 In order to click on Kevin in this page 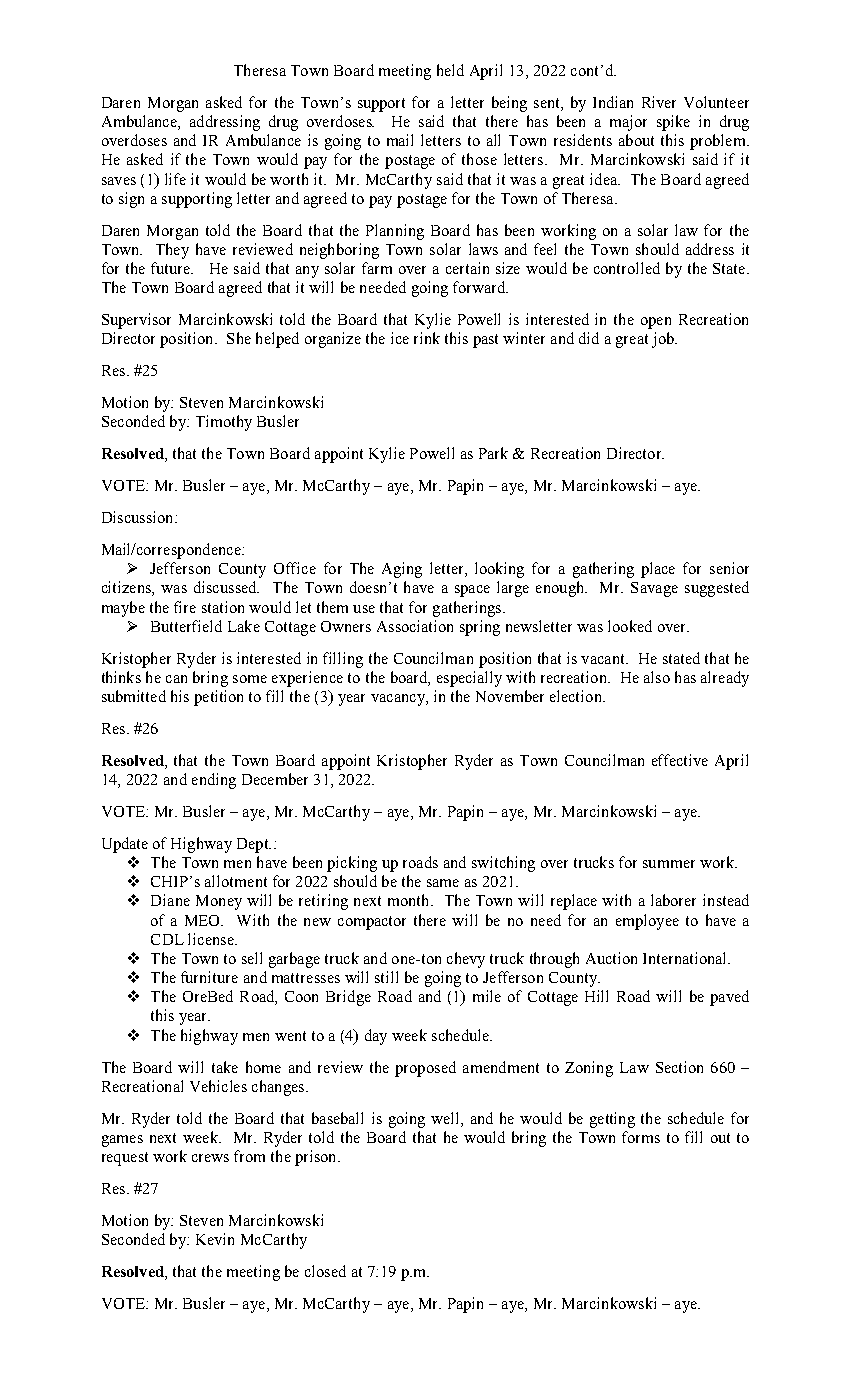, I will do `click(215, 1239)`.
